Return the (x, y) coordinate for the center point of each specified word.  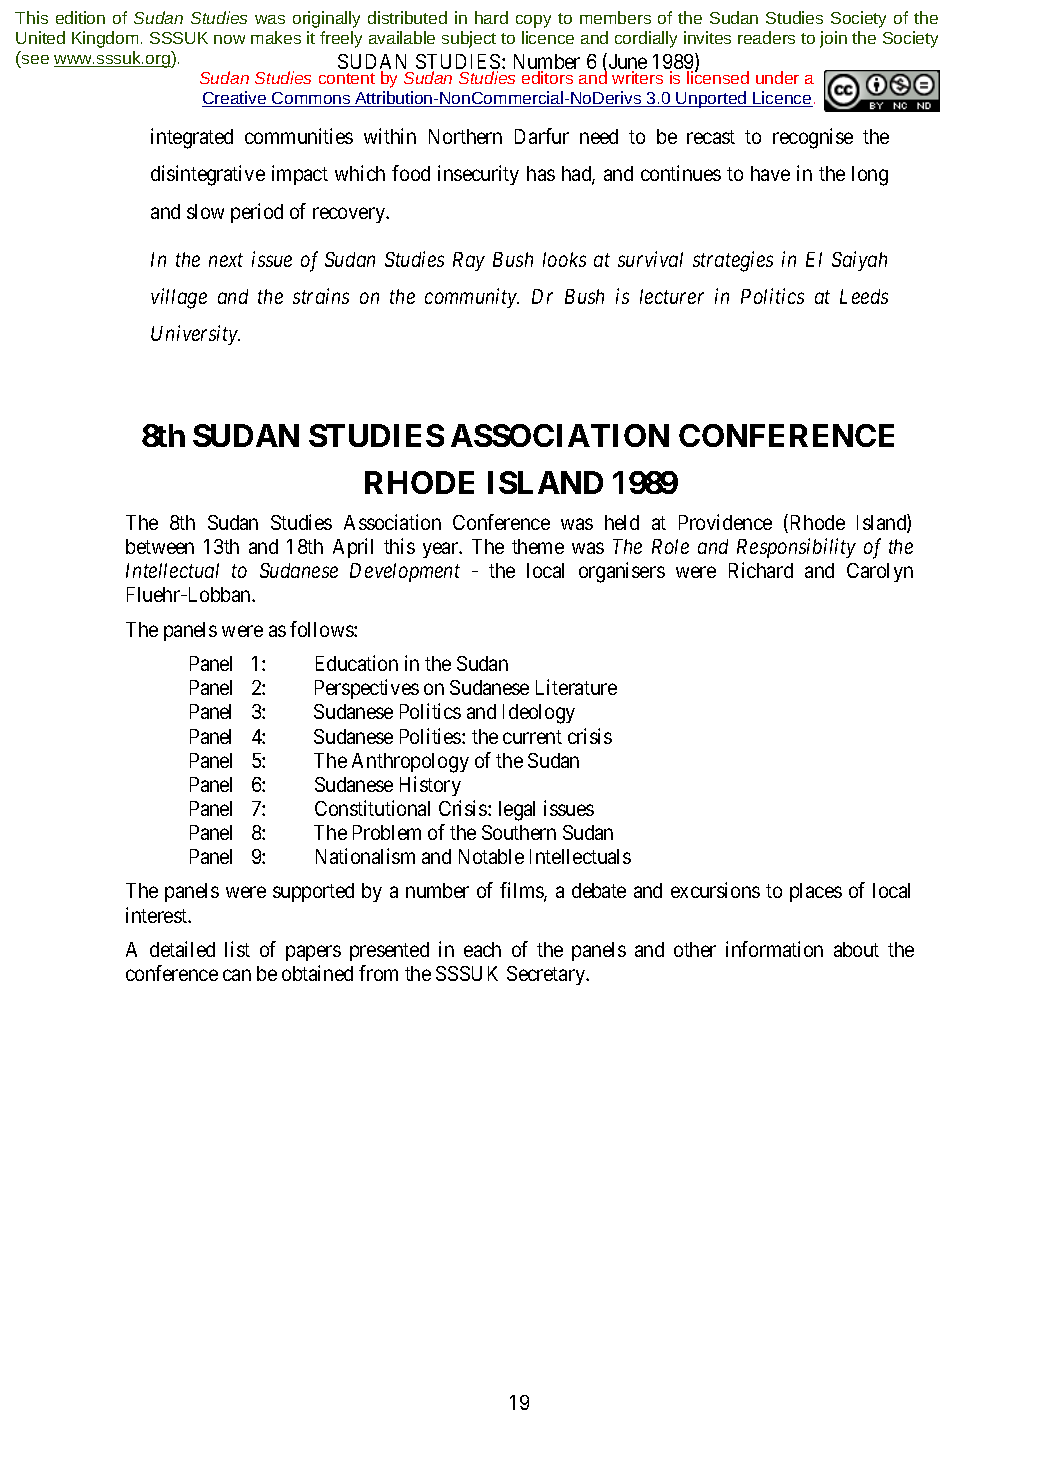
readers (766, 37)
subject (469, 39)
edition (80, 17)
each (482, 949)
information (774, 949)
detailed (182, 949)
